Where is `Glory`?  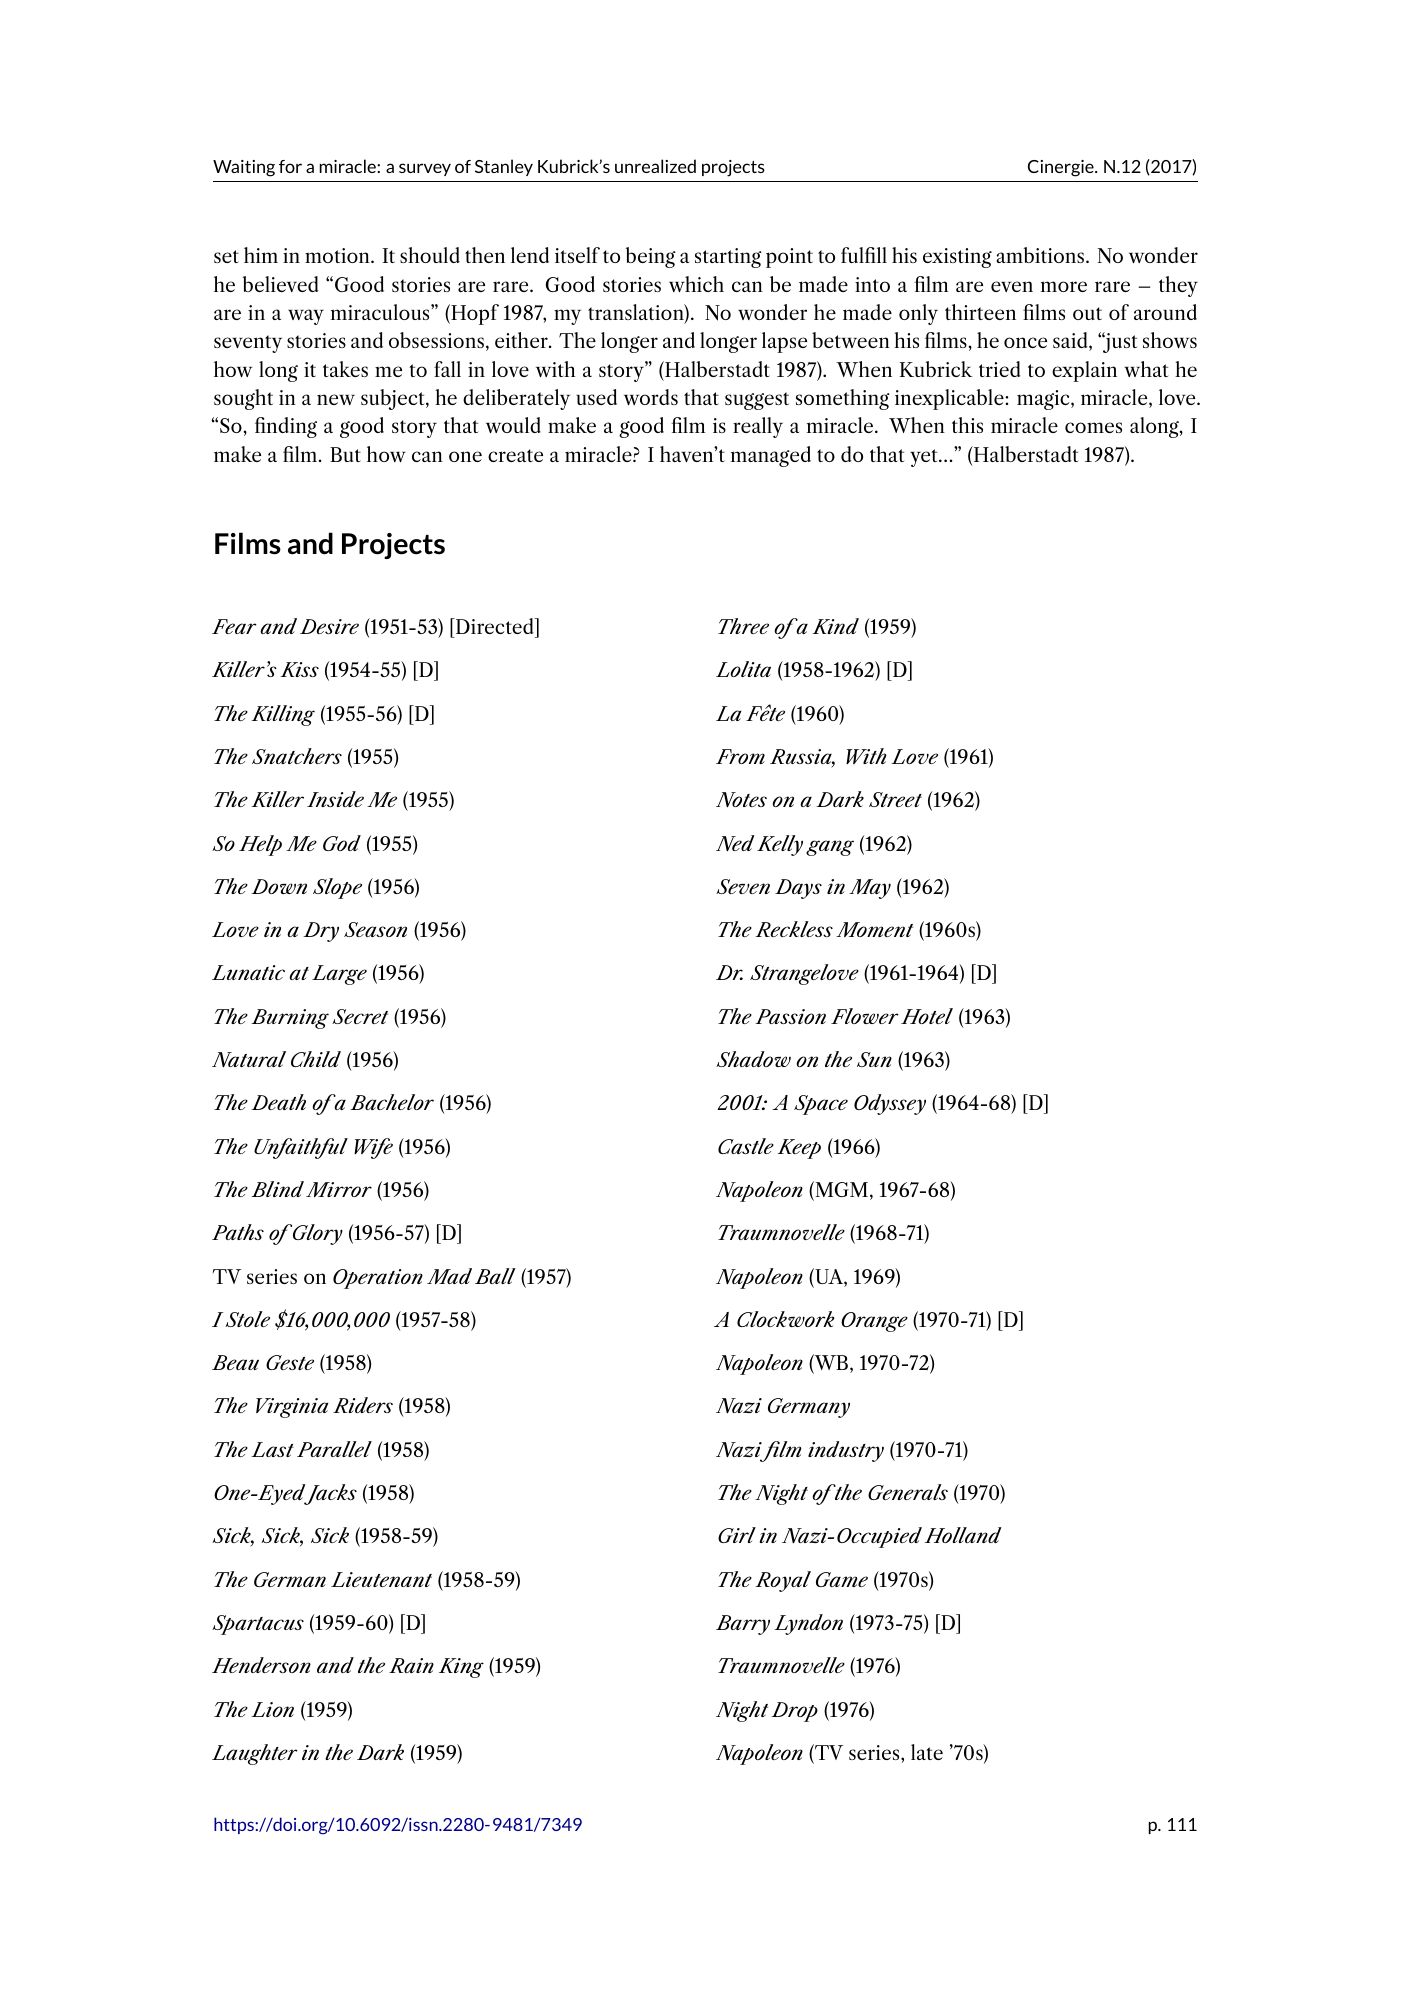 Glory is located at coordinates (316, 1234).
